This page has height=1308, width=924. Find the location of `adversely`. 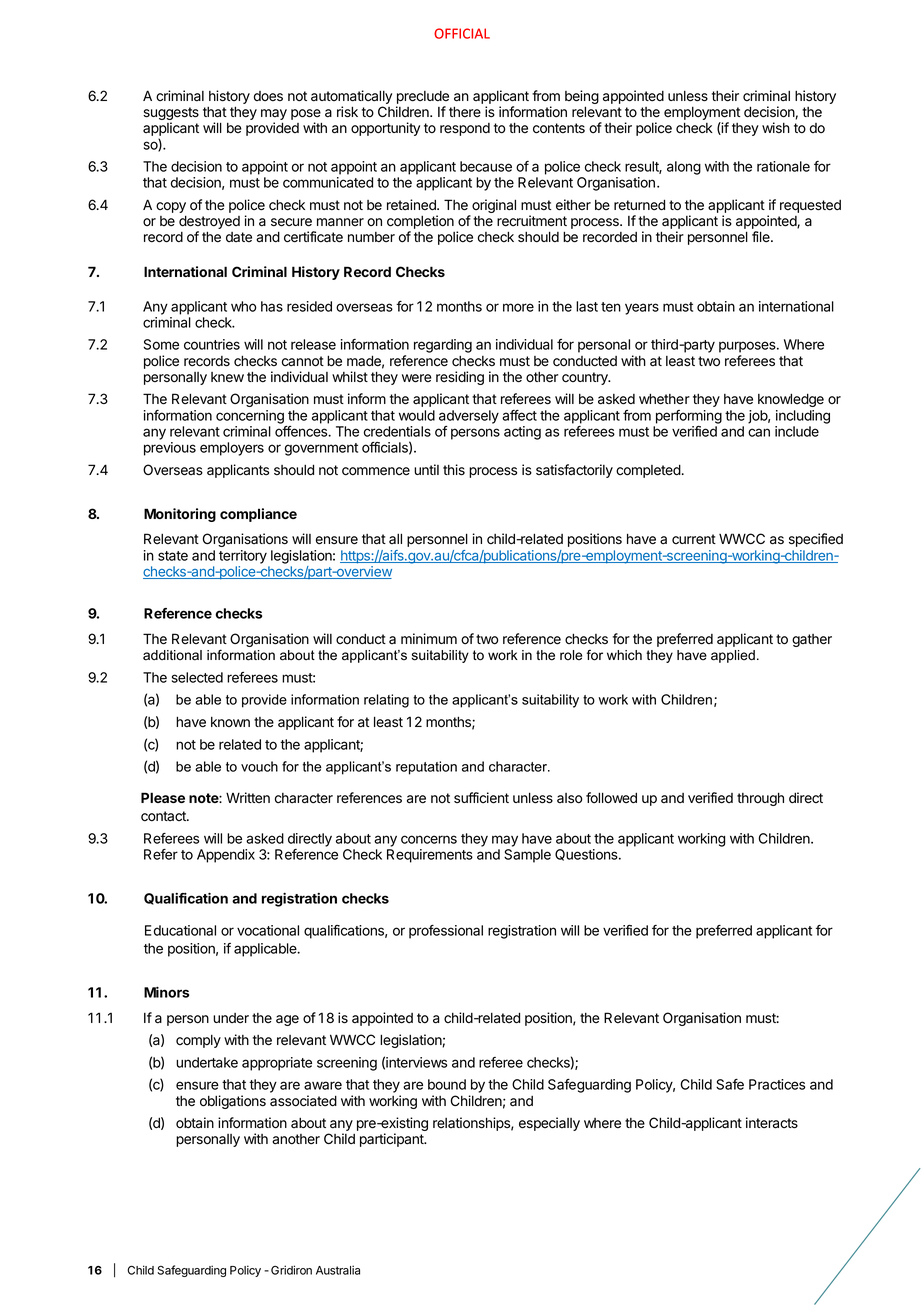

adversely is located at coordinates (469, 417).
